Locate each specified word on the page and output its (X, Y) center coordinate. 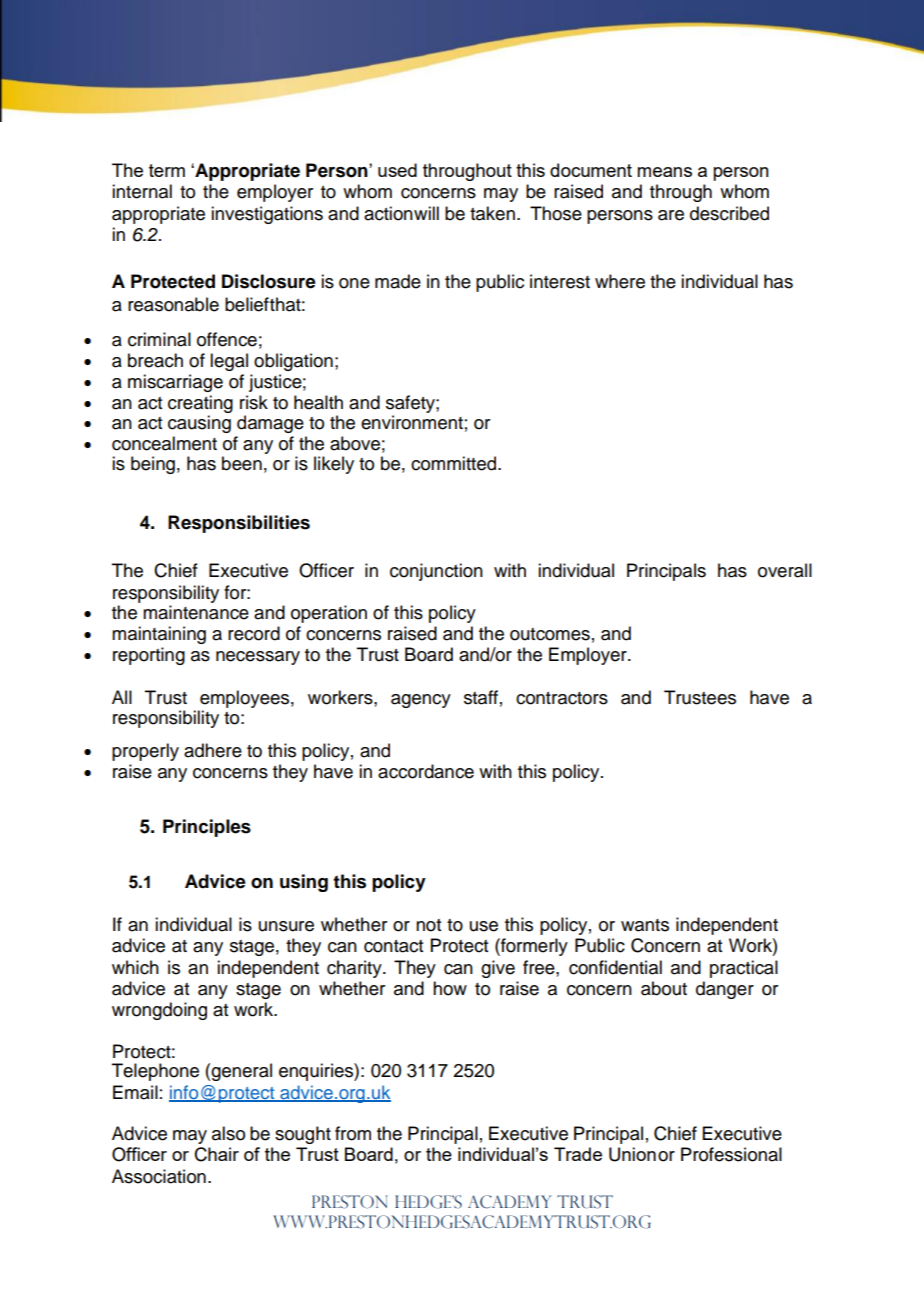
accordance (426, 771)
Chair (217, 1154)
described (729, 213)
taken (492, 213)
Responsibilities (239, 524)
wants (645, 925)
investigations (267, 215)
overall (785, 570)
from (353, 1133)
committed (455, 463)
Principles (207, 828)
